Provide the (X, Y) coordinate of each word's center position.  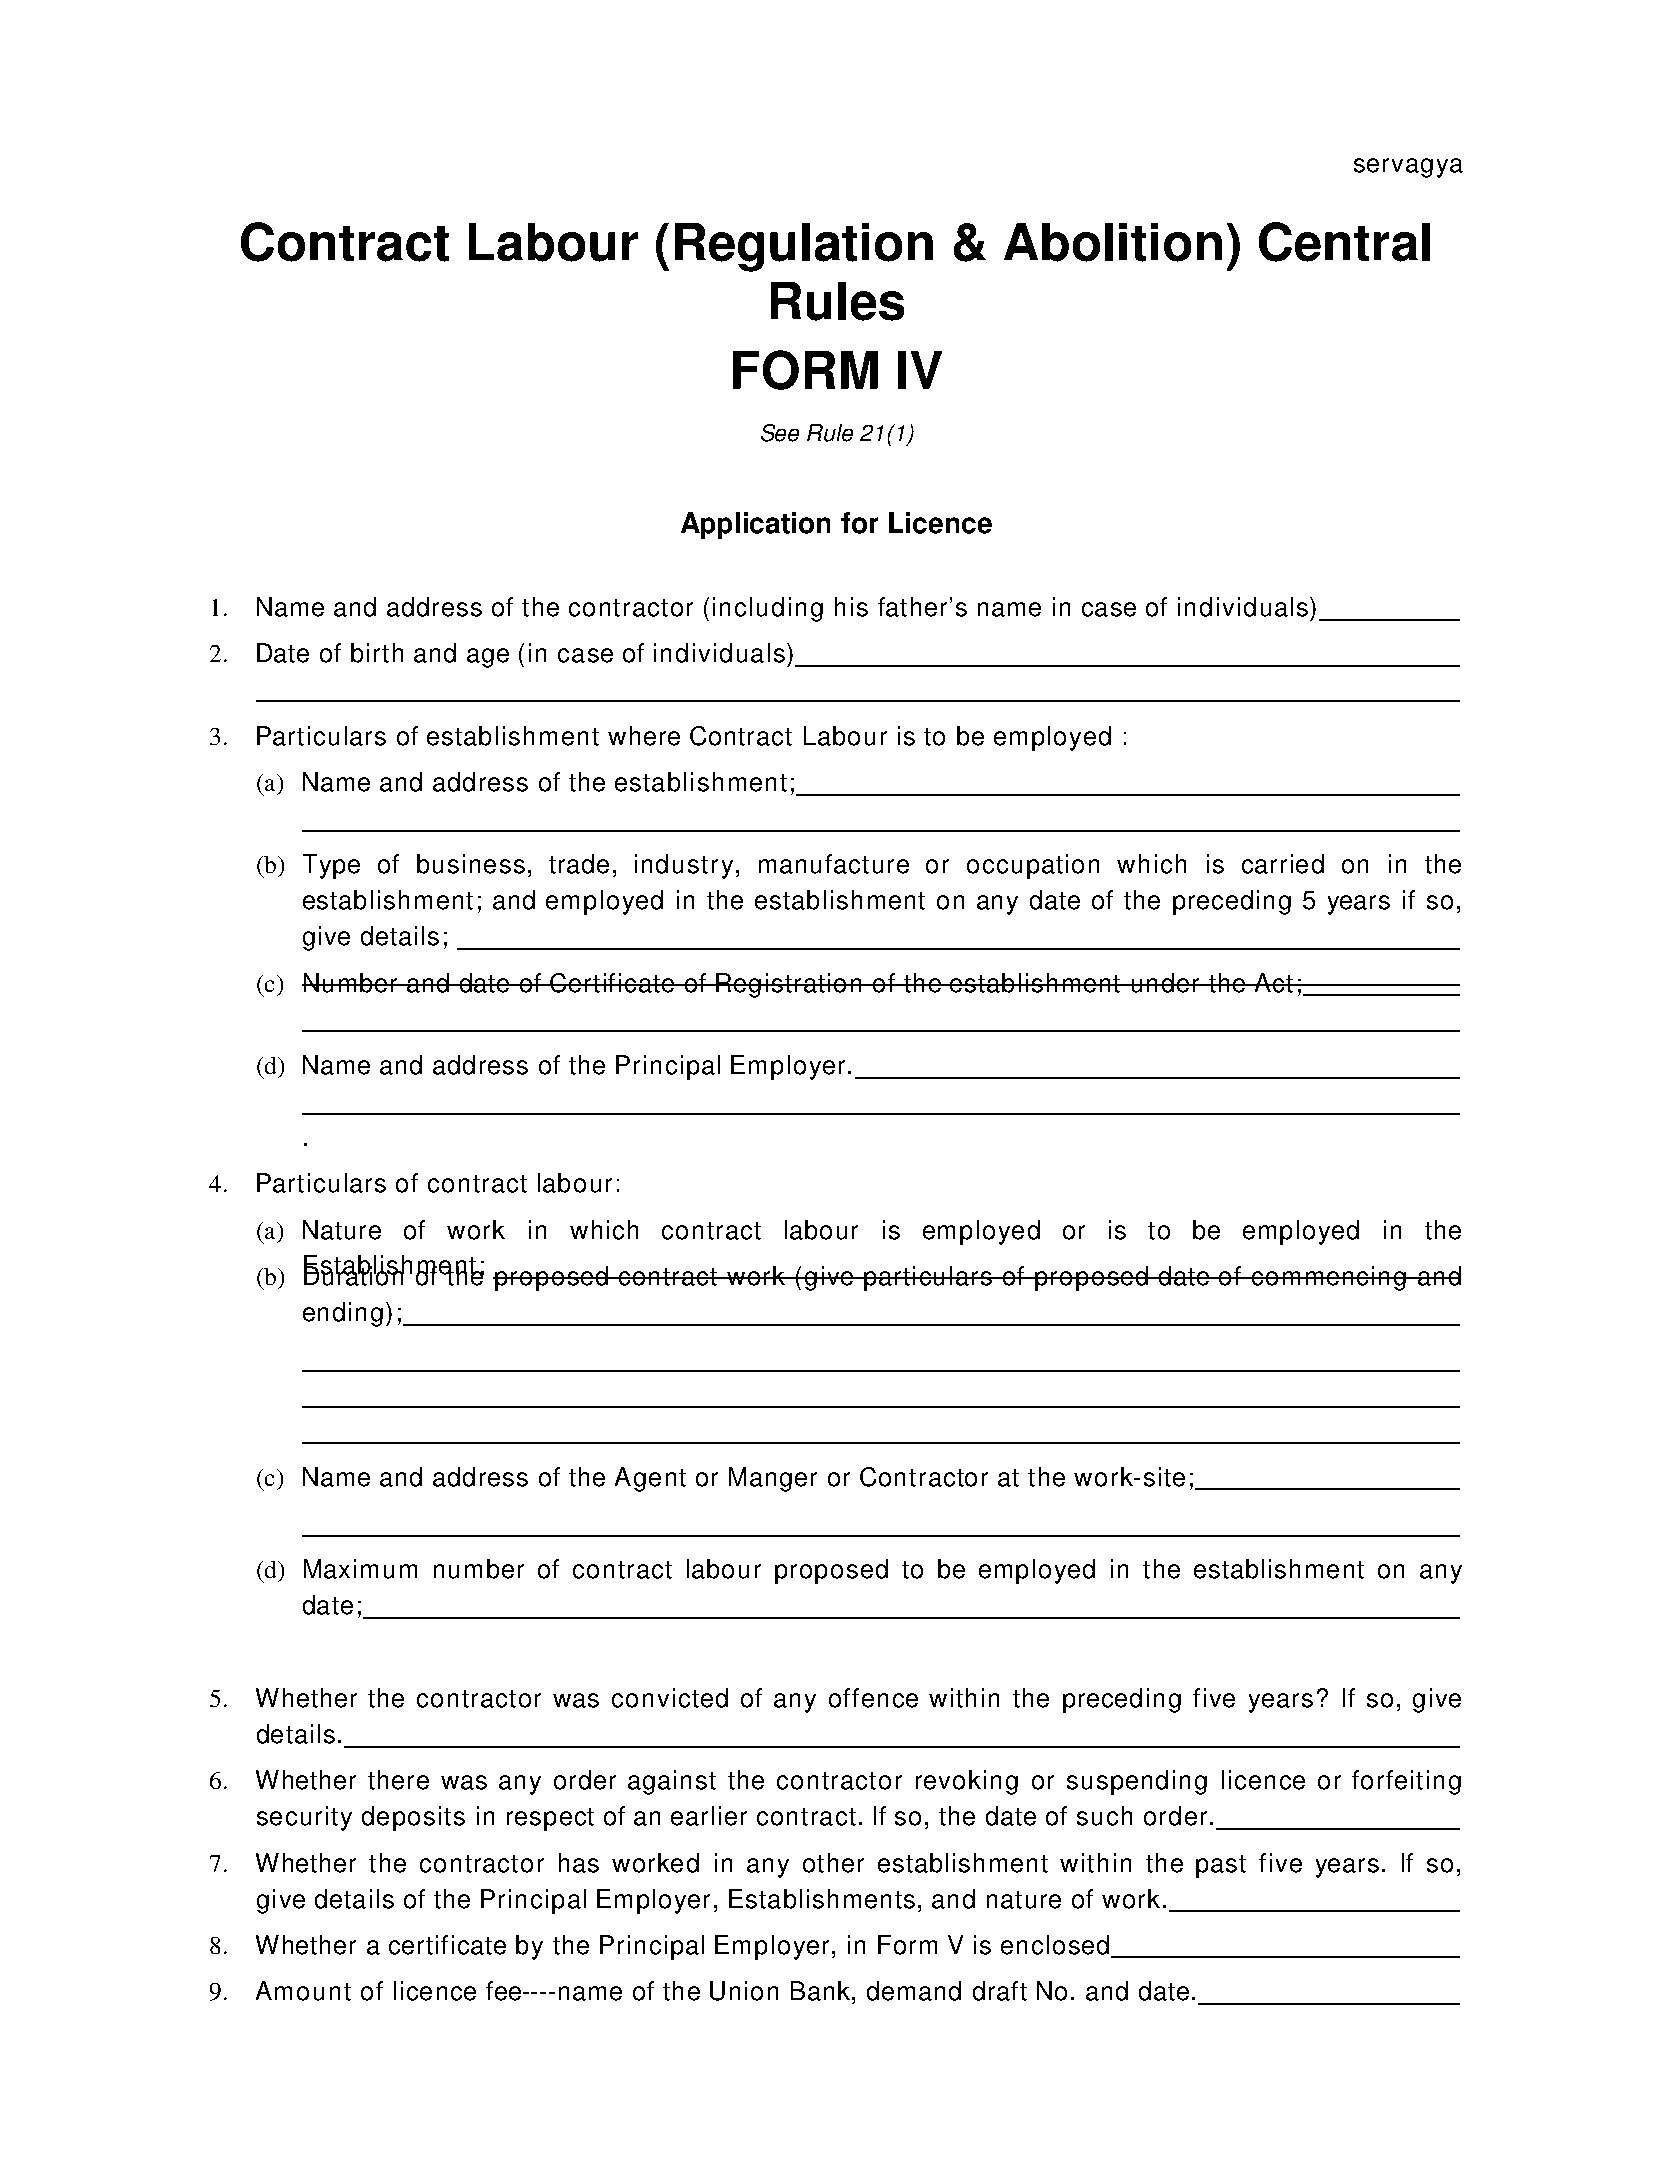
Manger (773, 1479)
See (780, 433)
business (471, 864)
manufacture (834, 864)
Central (1344, 242)
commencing (1329, 1278)
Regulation (804, 247)
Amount (303, 1991)
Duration (354, 1275)
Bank (822, 1991)
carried (1283, 864)
